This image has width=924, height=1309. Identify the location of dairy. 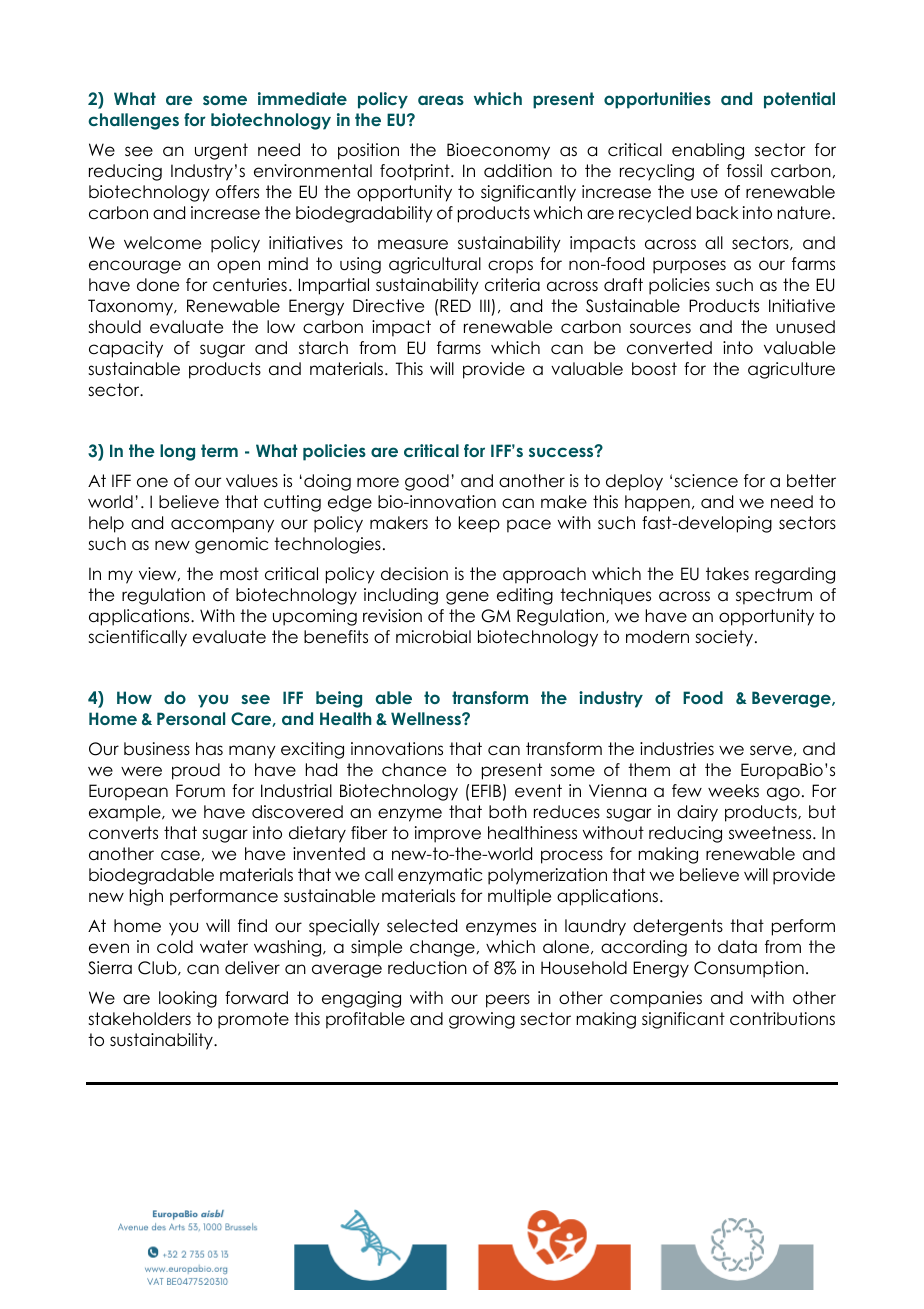
(697, 813).
